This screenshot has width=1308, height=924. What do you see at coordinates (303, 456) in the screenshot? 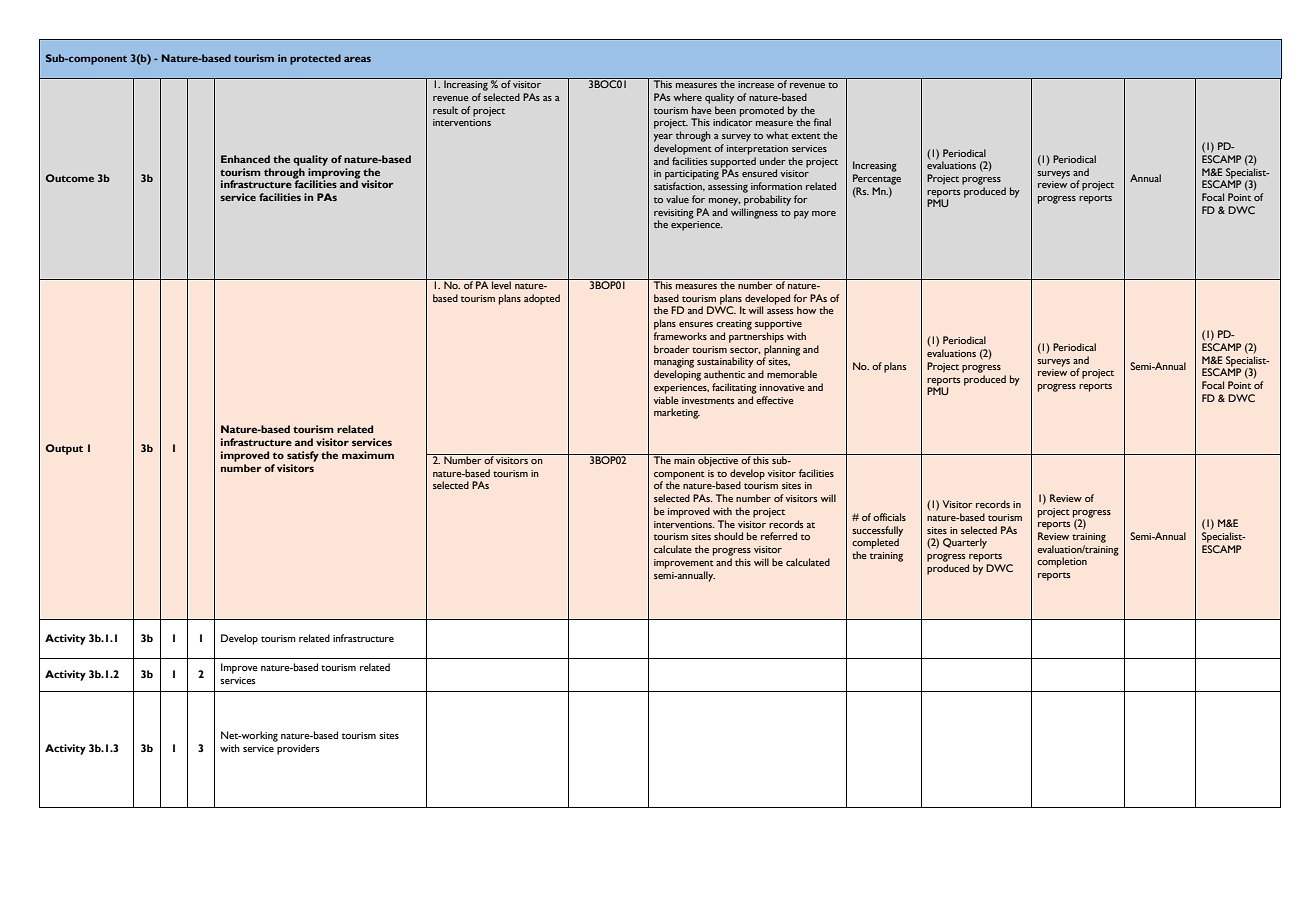
I see `satisfy` at bounding box center [303, 456].
